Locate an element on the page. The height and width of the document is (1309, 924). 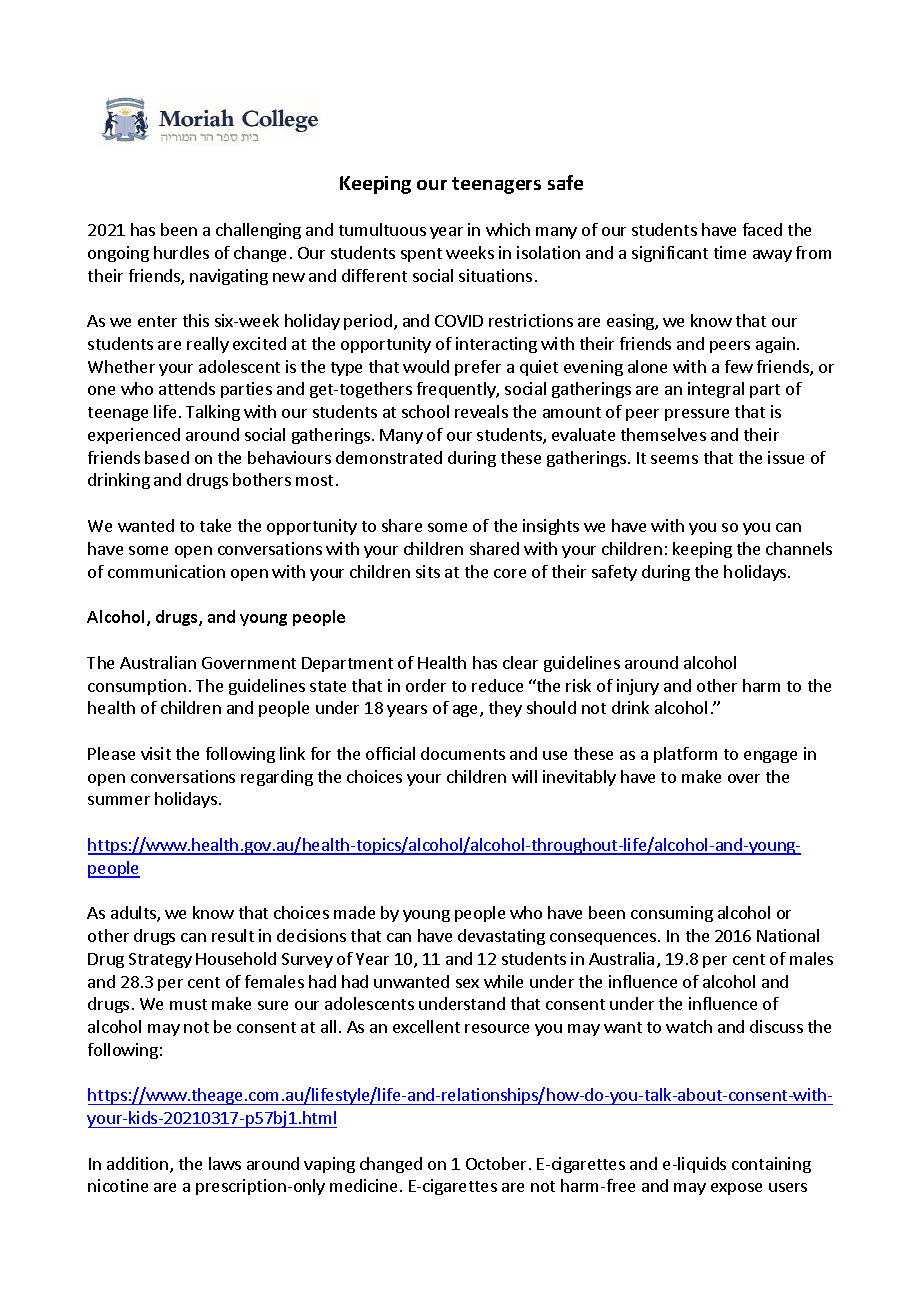
platform is located at coordinates (685, 755).
